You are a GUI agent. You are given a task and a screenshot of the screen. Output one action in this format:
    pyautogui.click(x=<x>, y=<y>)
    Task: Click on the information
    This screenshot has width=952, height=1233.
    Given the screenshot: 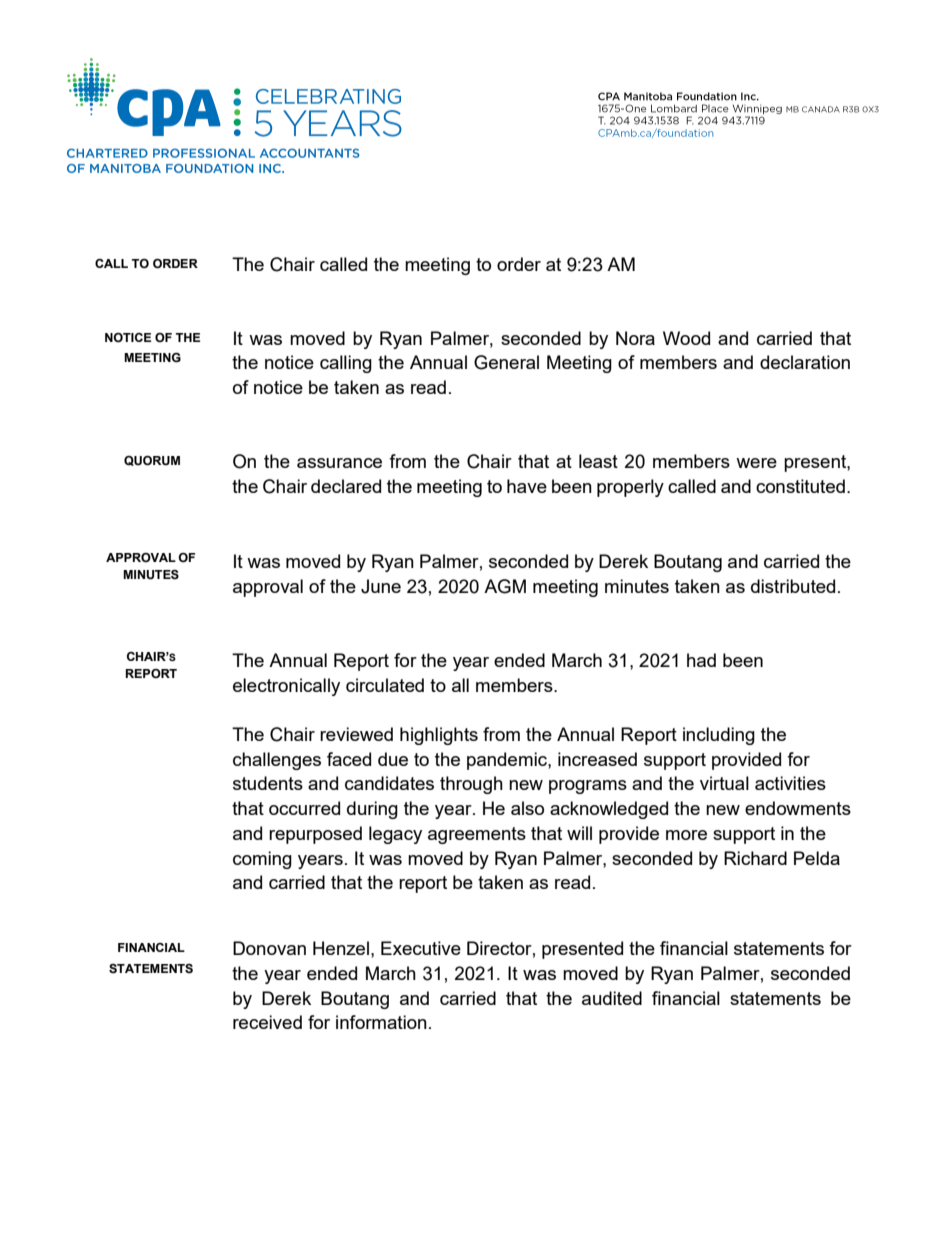 What is the action you would take?
    pyautogui.click(x=381, y=1022)
